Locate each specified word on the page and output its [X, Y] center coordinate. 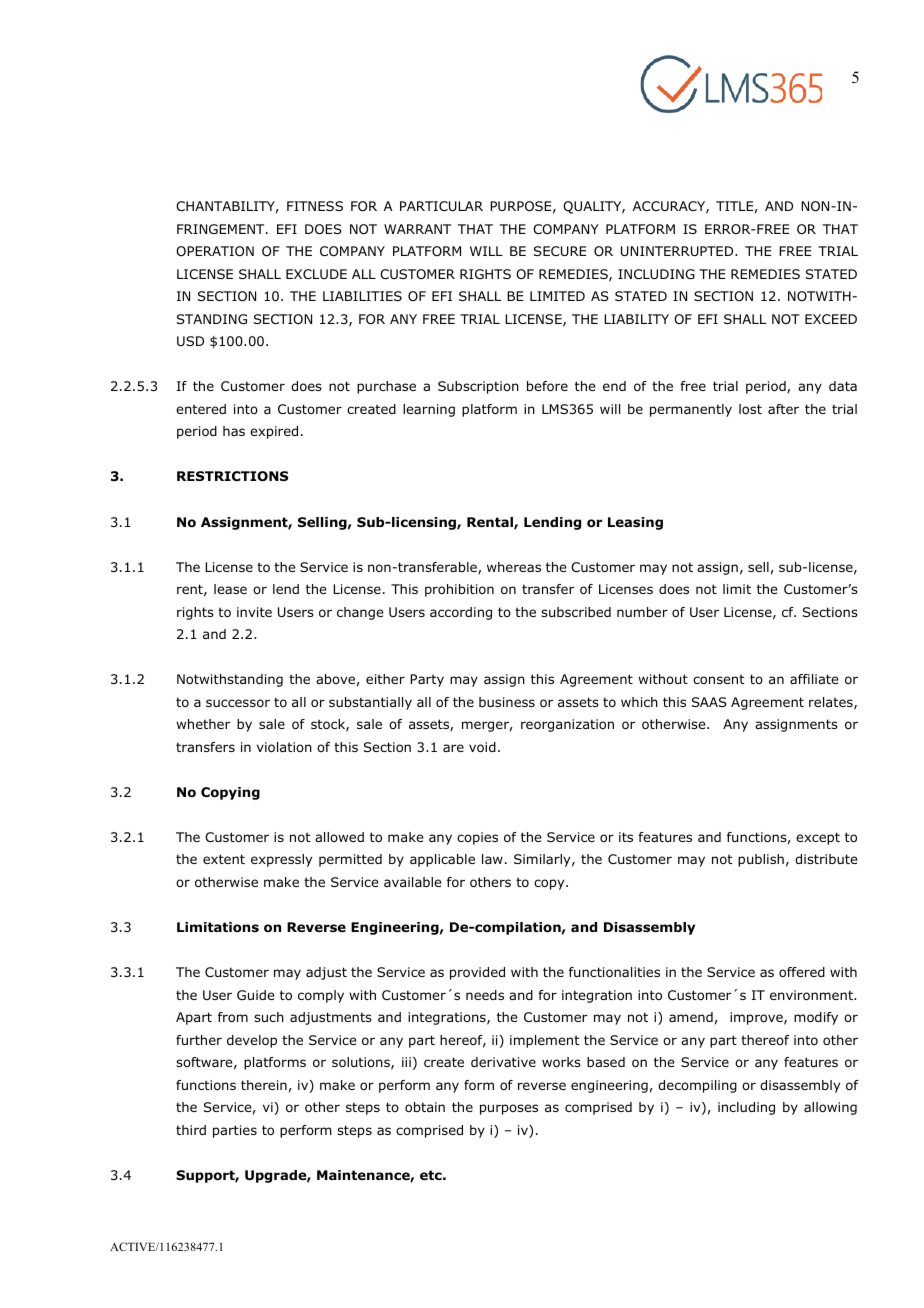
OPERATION [215, 251]
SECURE [560, 251]
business [507, 702]
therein [264, 1085]
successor [238, 703]
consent [718, 679]
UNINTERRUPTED [678, 251]
